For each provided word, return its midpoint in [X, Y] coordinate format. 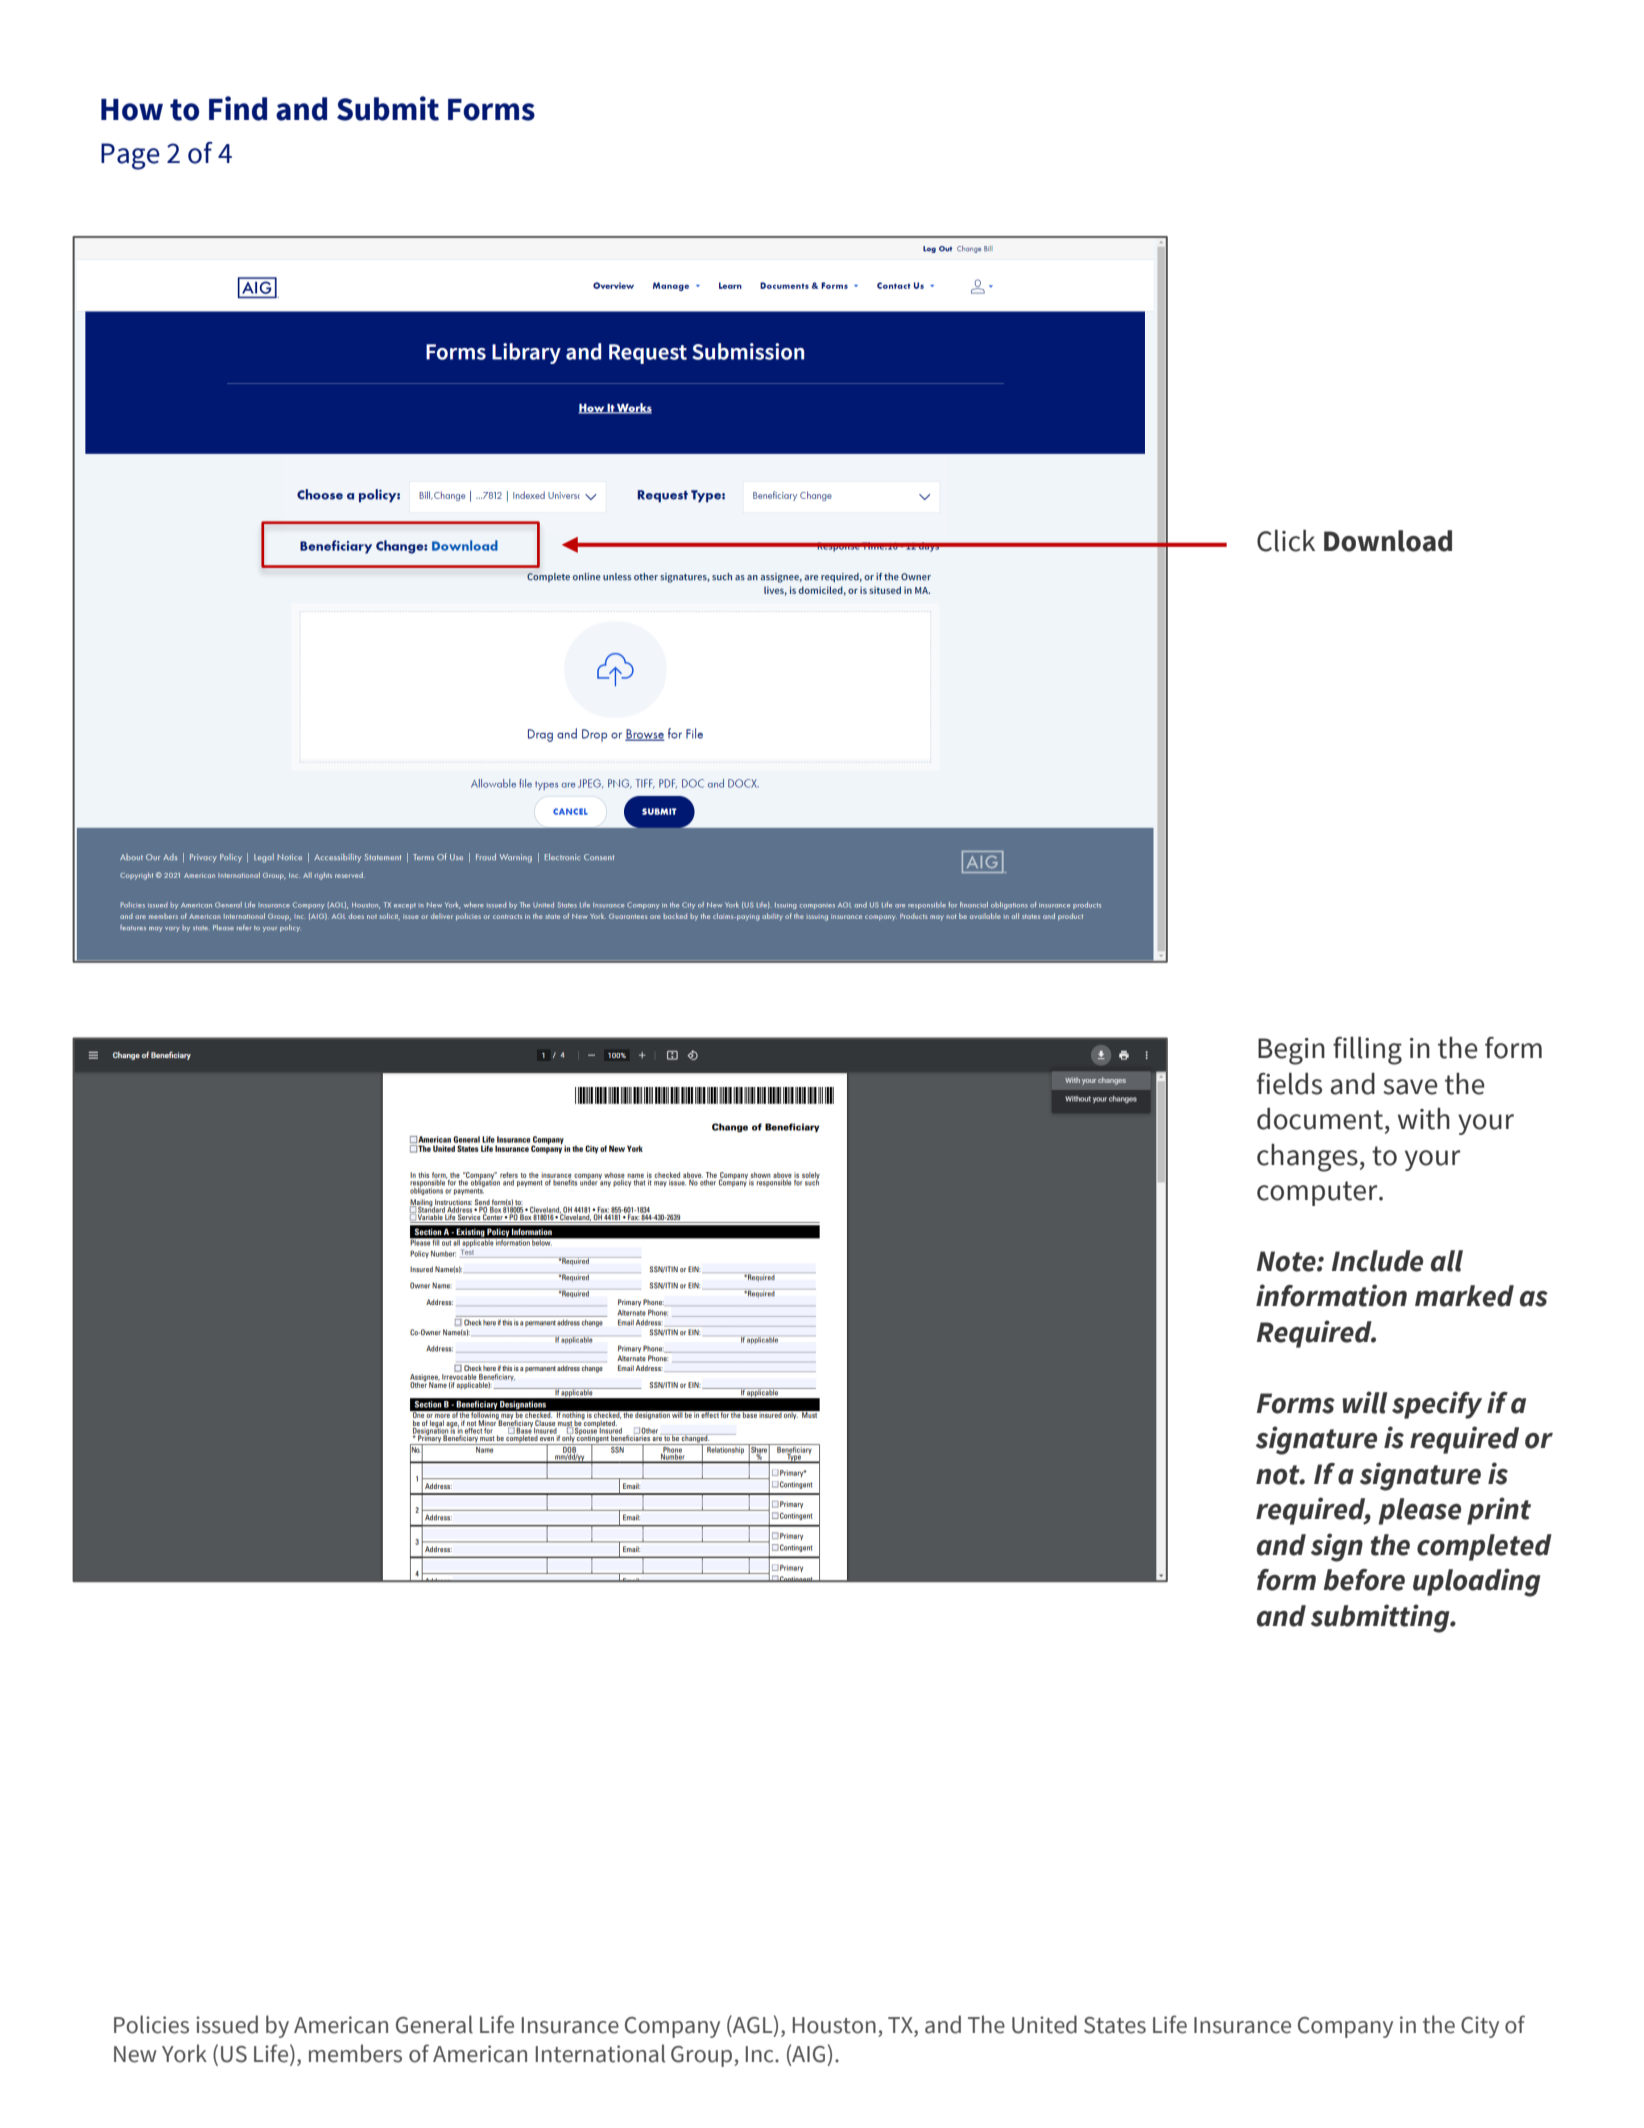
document [1320, 1119]
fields [1289, 1084]
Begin [1291, 1051]
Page [130, 156]
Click [1286, 541]
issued [227, 2024]
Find [238, 108]
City [1480, 2027]
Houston [834, 2025]
